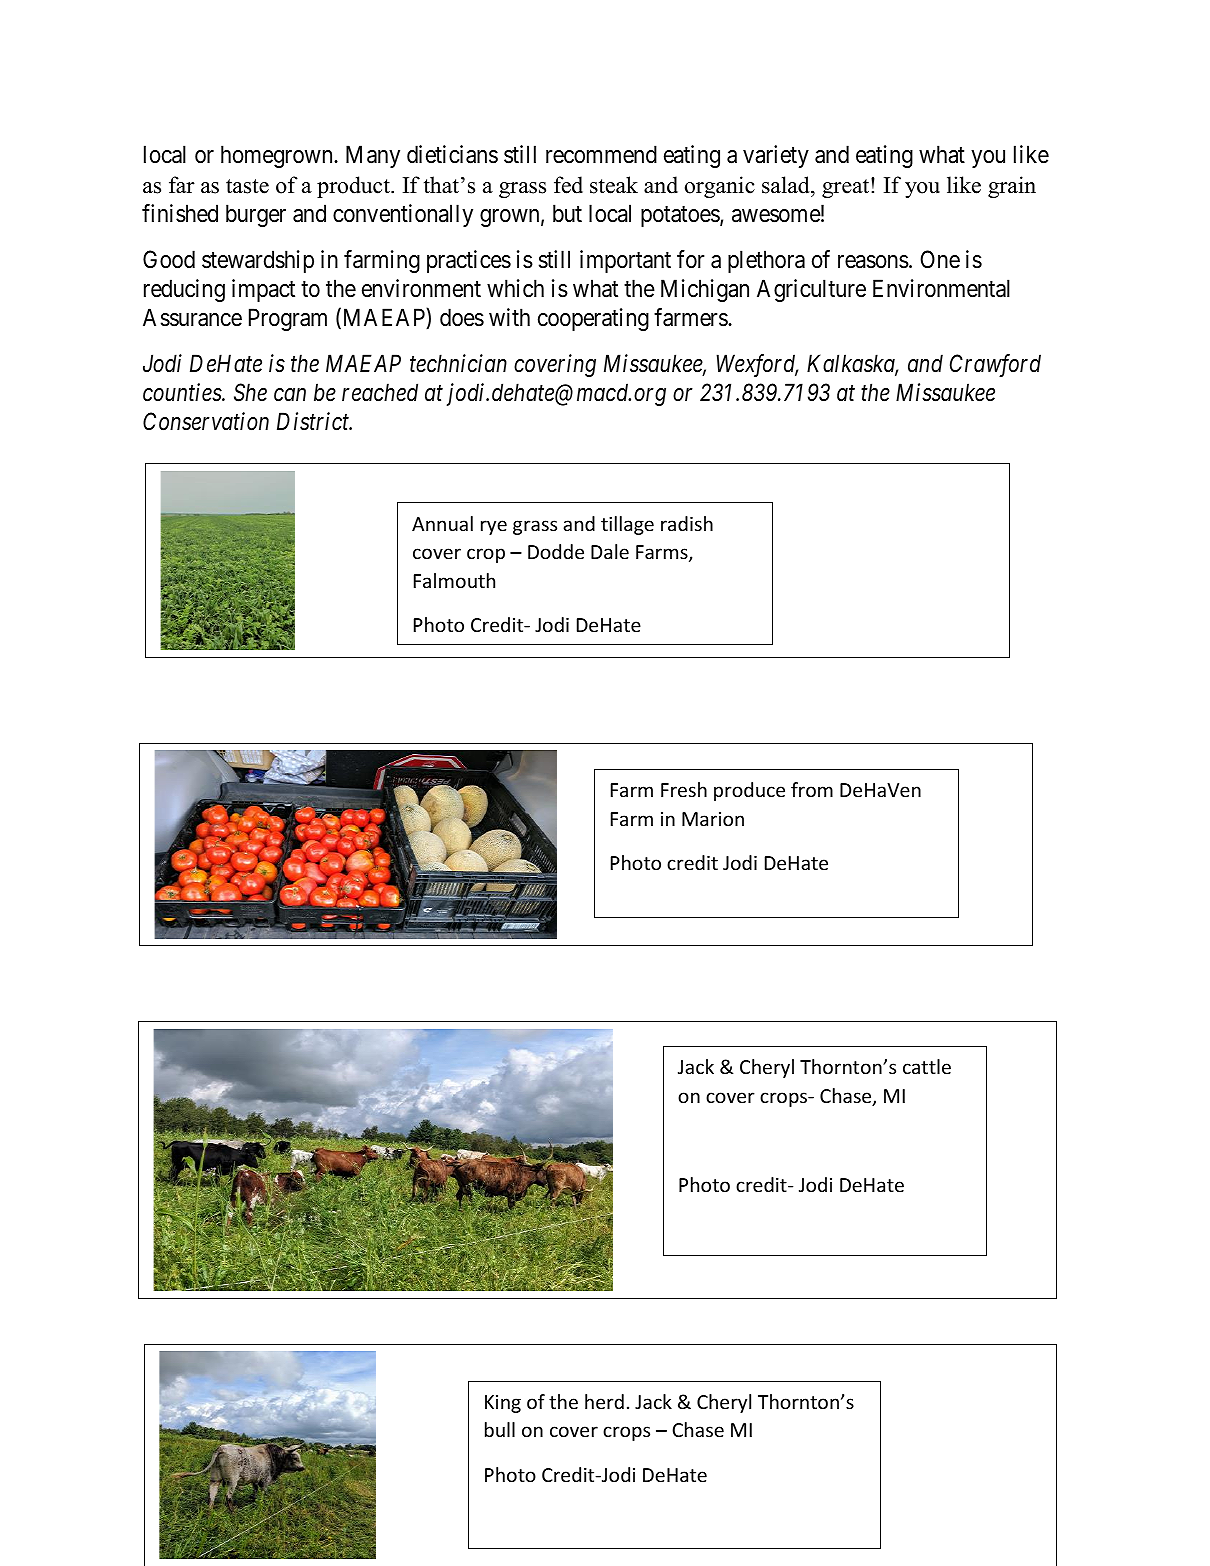 The width and height of the screenshot is (1210, 1566). Describe the element at coordinates (442, 523) in the screenshot. I see `Annual` at that location.
